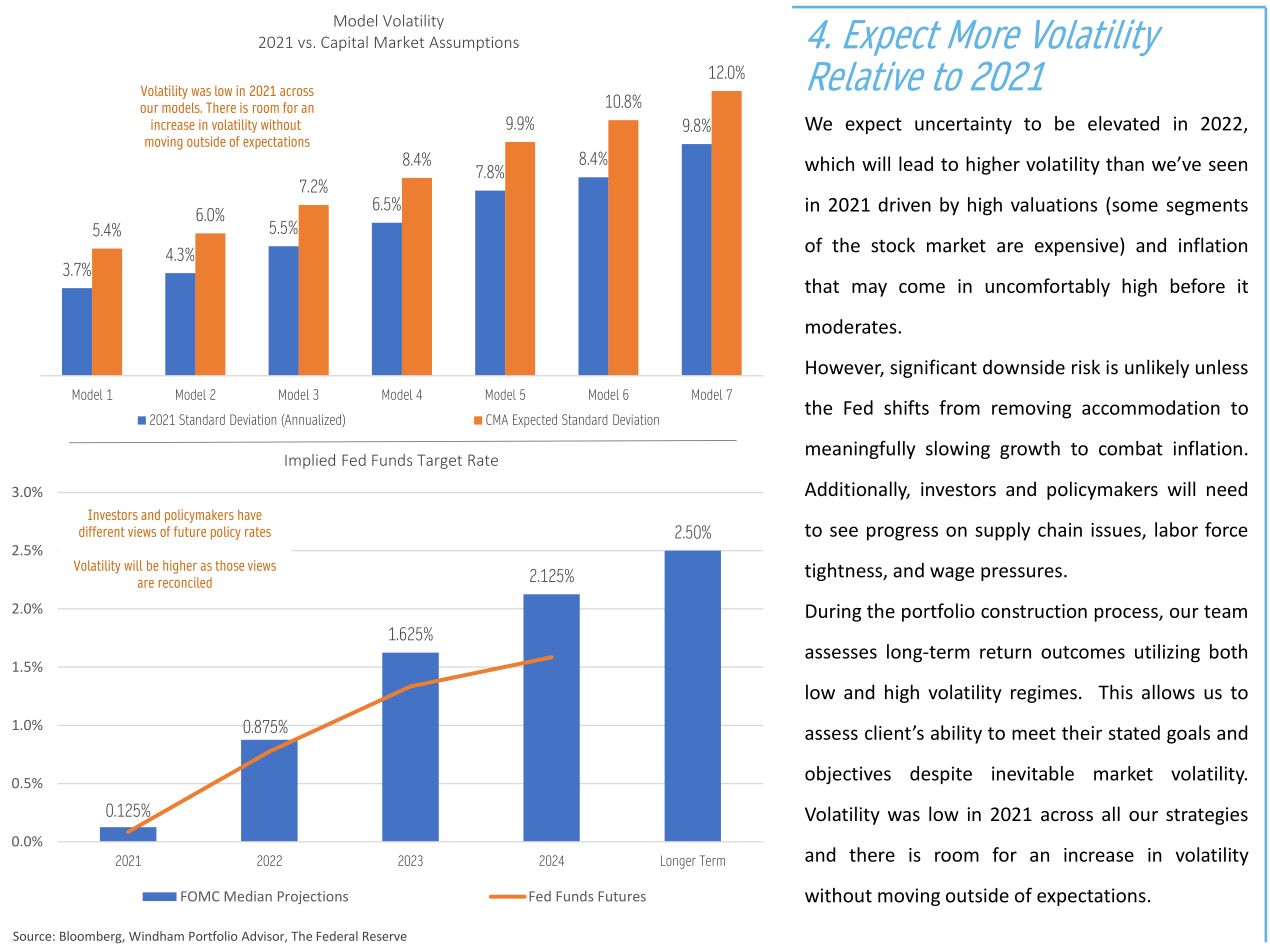  I want to click on objectives, so click(848, 775).
